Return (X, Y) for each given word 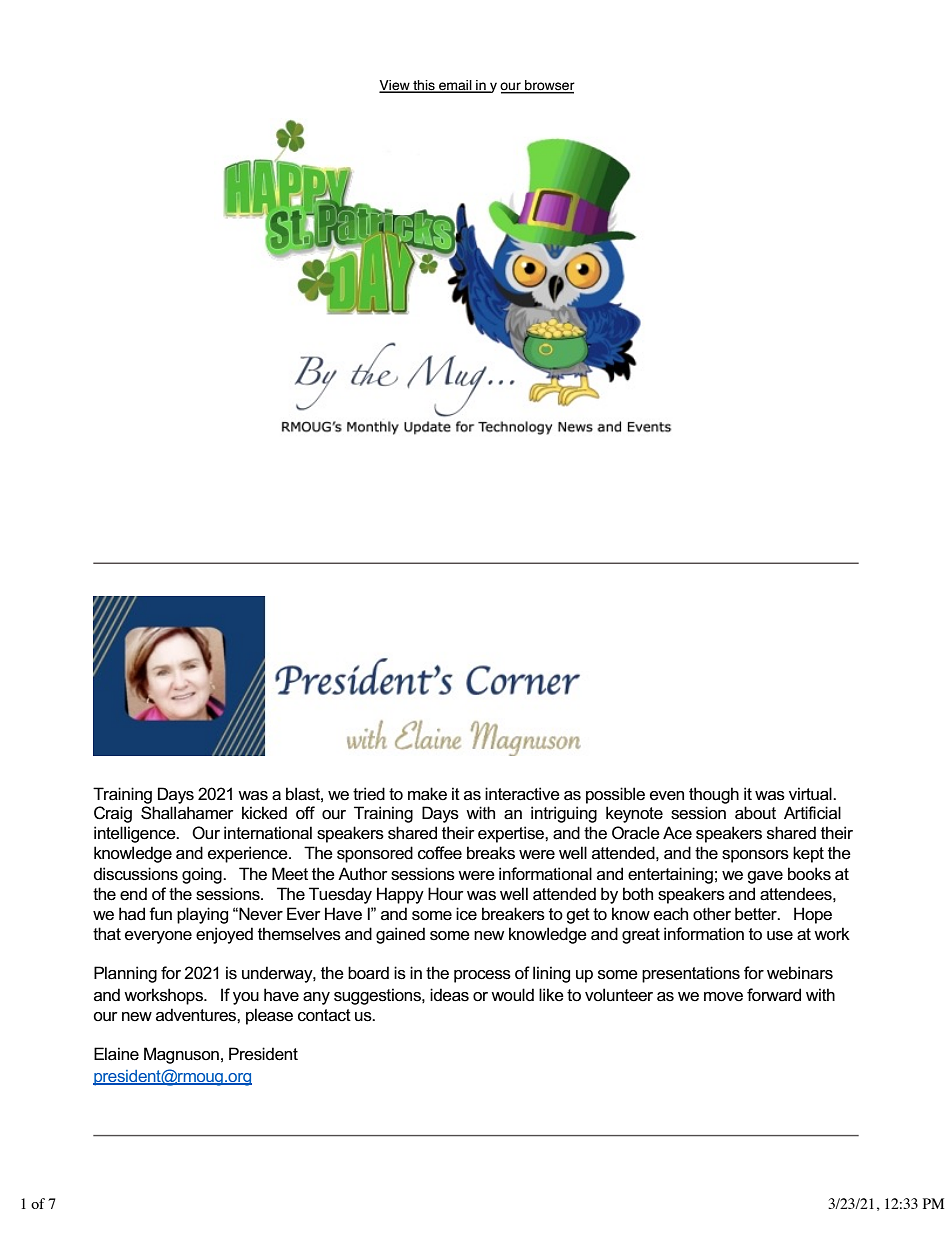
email (455, 86)
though (714, 795)
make (427, 794)
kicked (264, 813)
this (424, 86)
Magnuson (181, 1055)
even (667, 796)
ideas (449, 995)
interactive (522, 794)
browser (549, 86)
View (395, 86)
